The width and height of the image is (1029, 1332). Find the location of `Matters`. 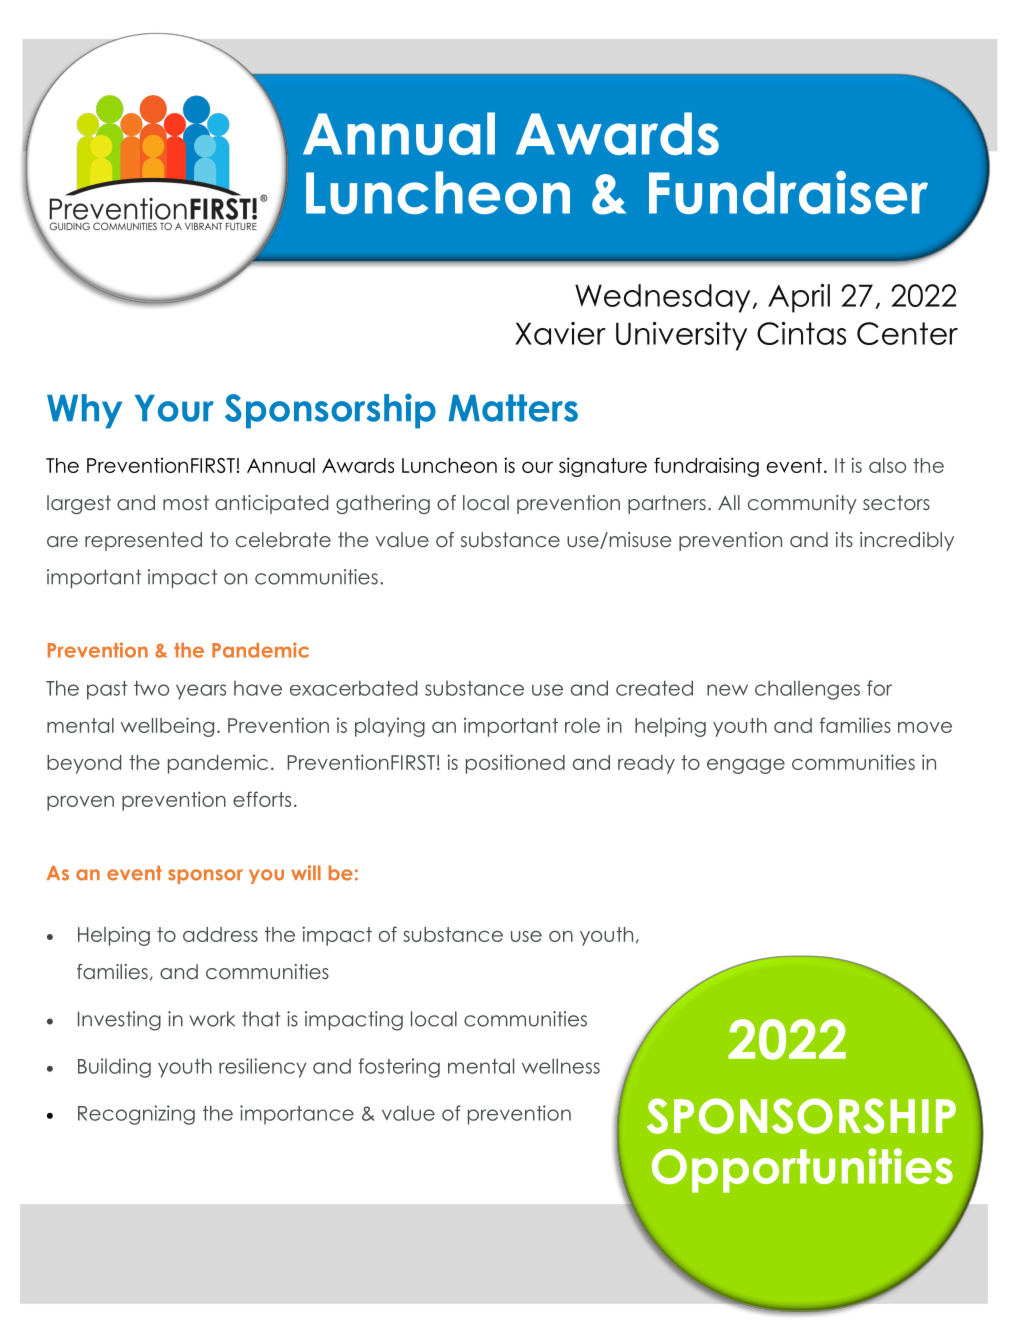

Matters is located at coordinates (513, 408).
